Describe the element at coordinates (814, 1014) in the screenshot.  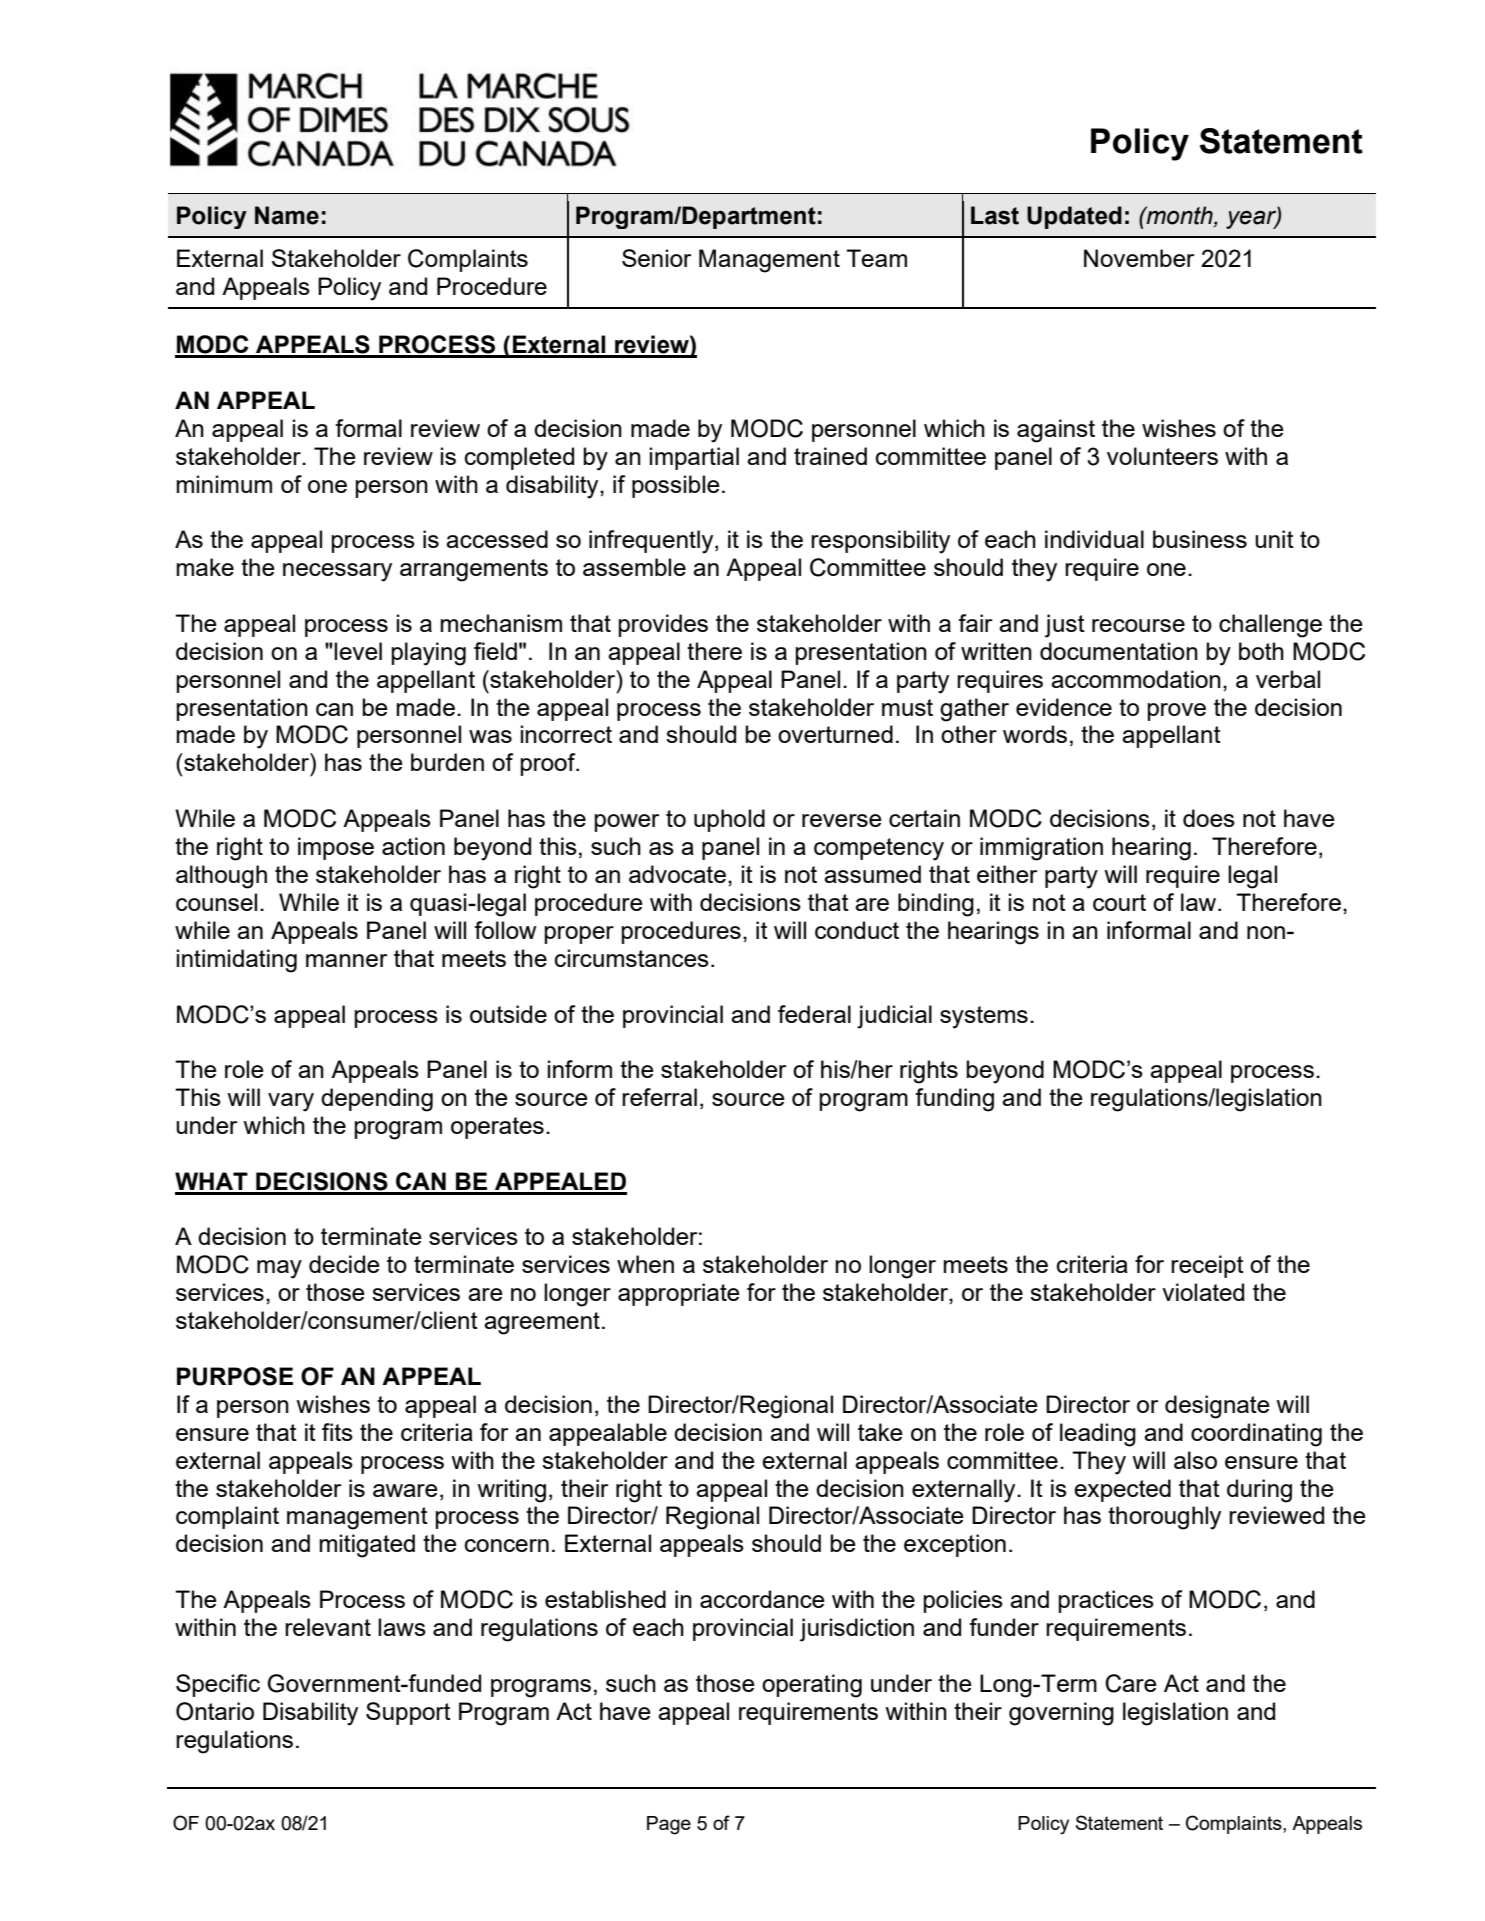
I see `federal` at that location.
